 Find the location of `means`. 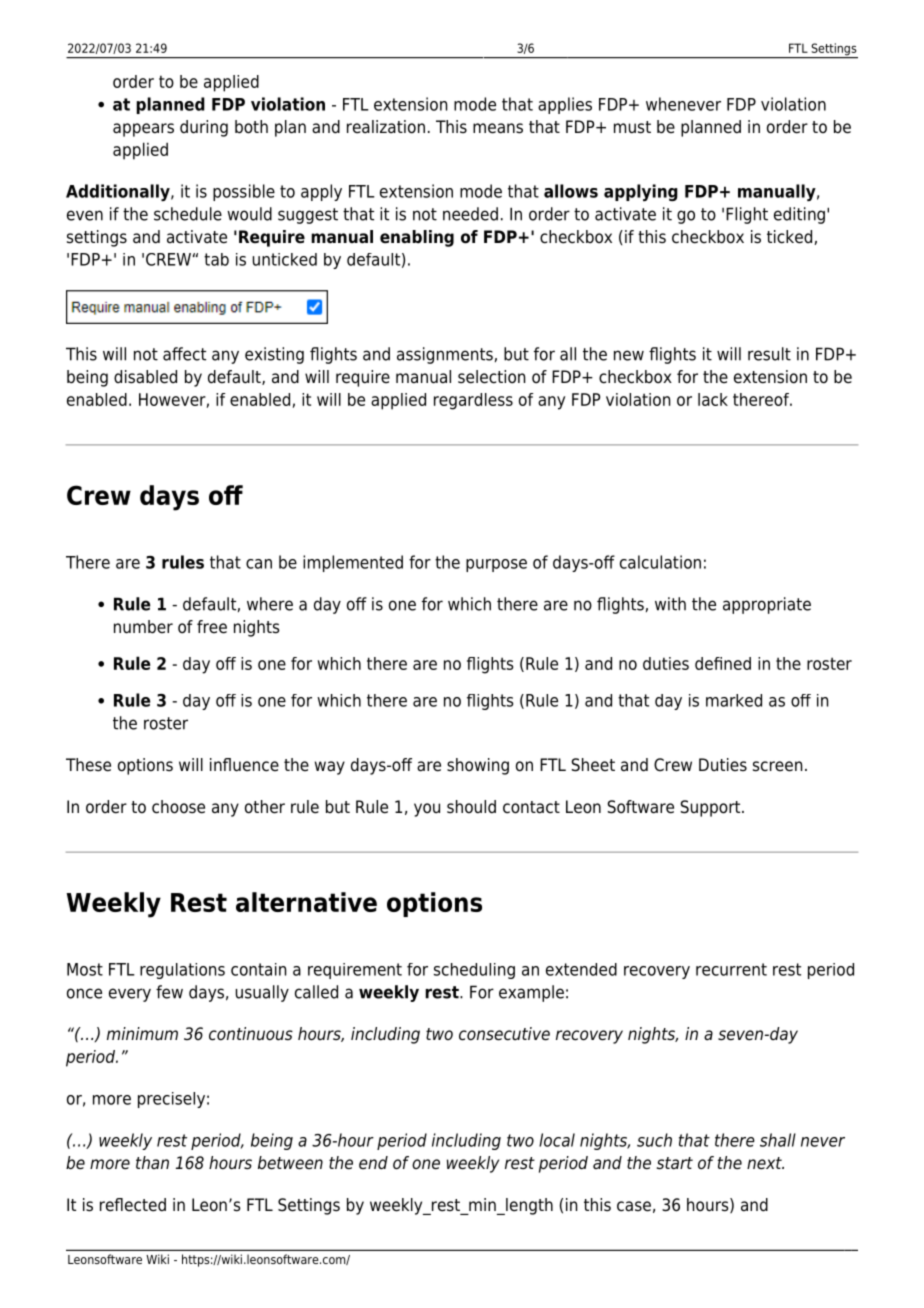

means is located at coordinates (498, 128).
